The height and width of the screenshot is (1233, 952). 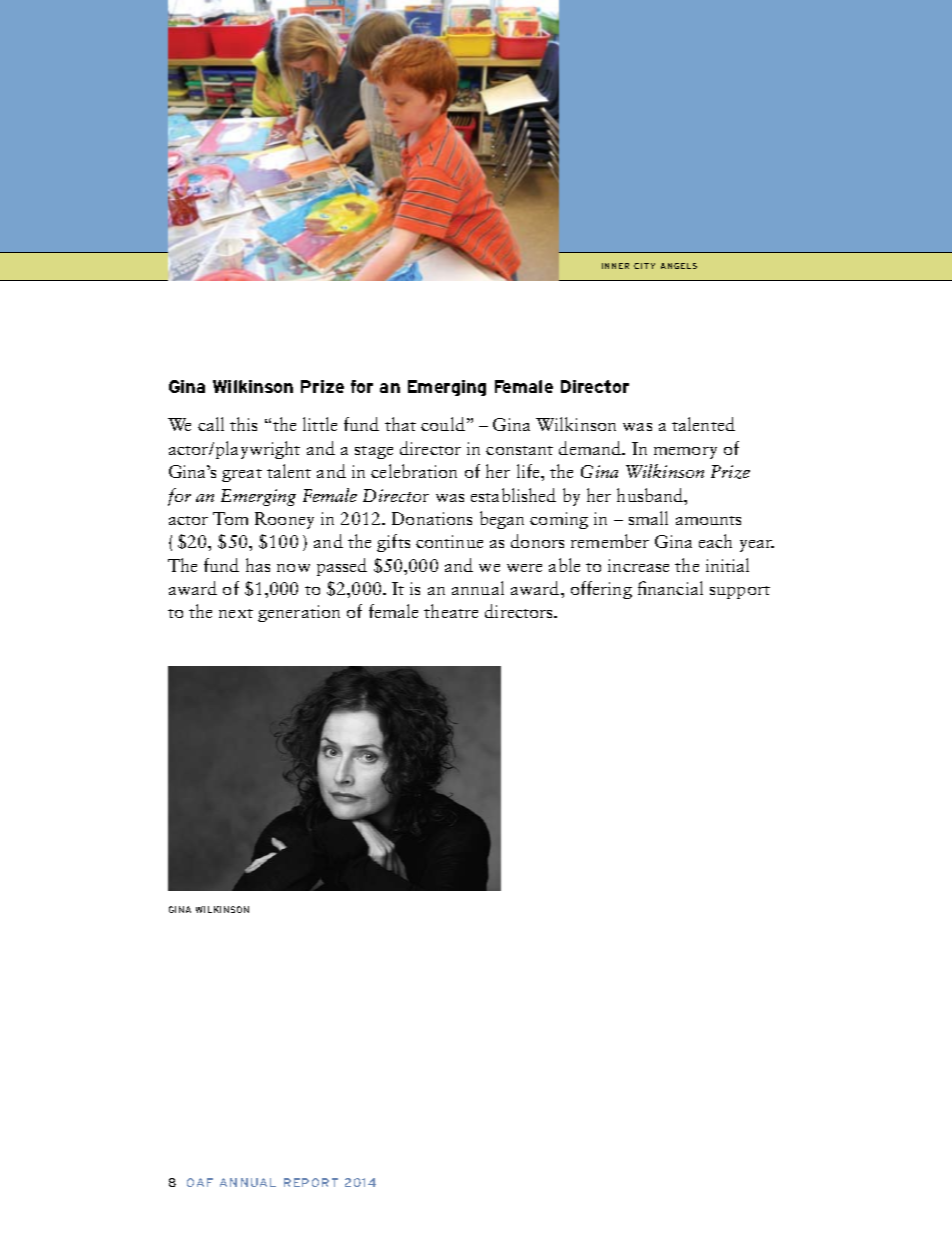 I want to click on memory, so click(x=685, y=453).
